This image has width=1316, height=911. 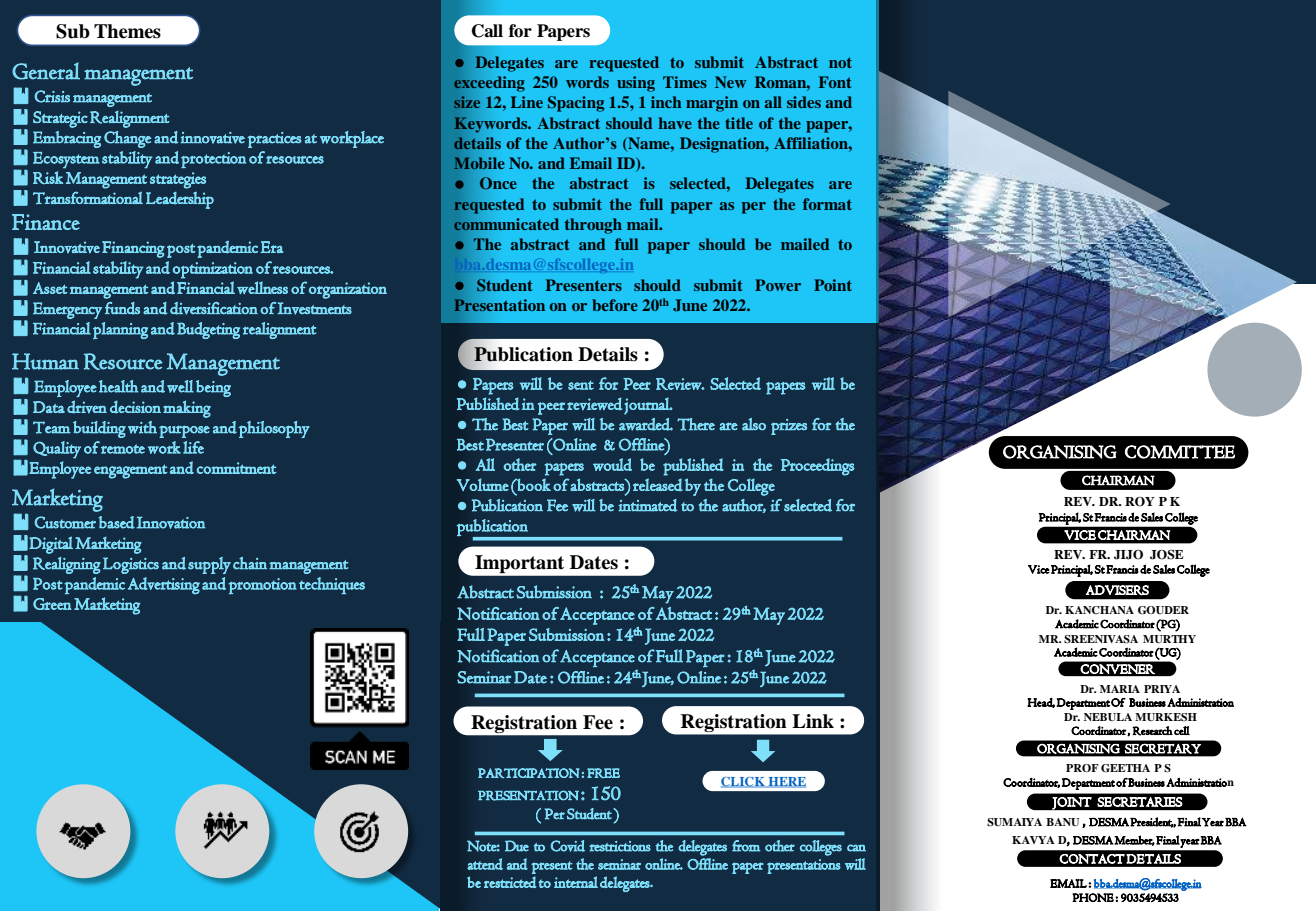 What do you see at coordinates (835, 82) in the image?
I see `Font` at bounding box center [835, 82].
